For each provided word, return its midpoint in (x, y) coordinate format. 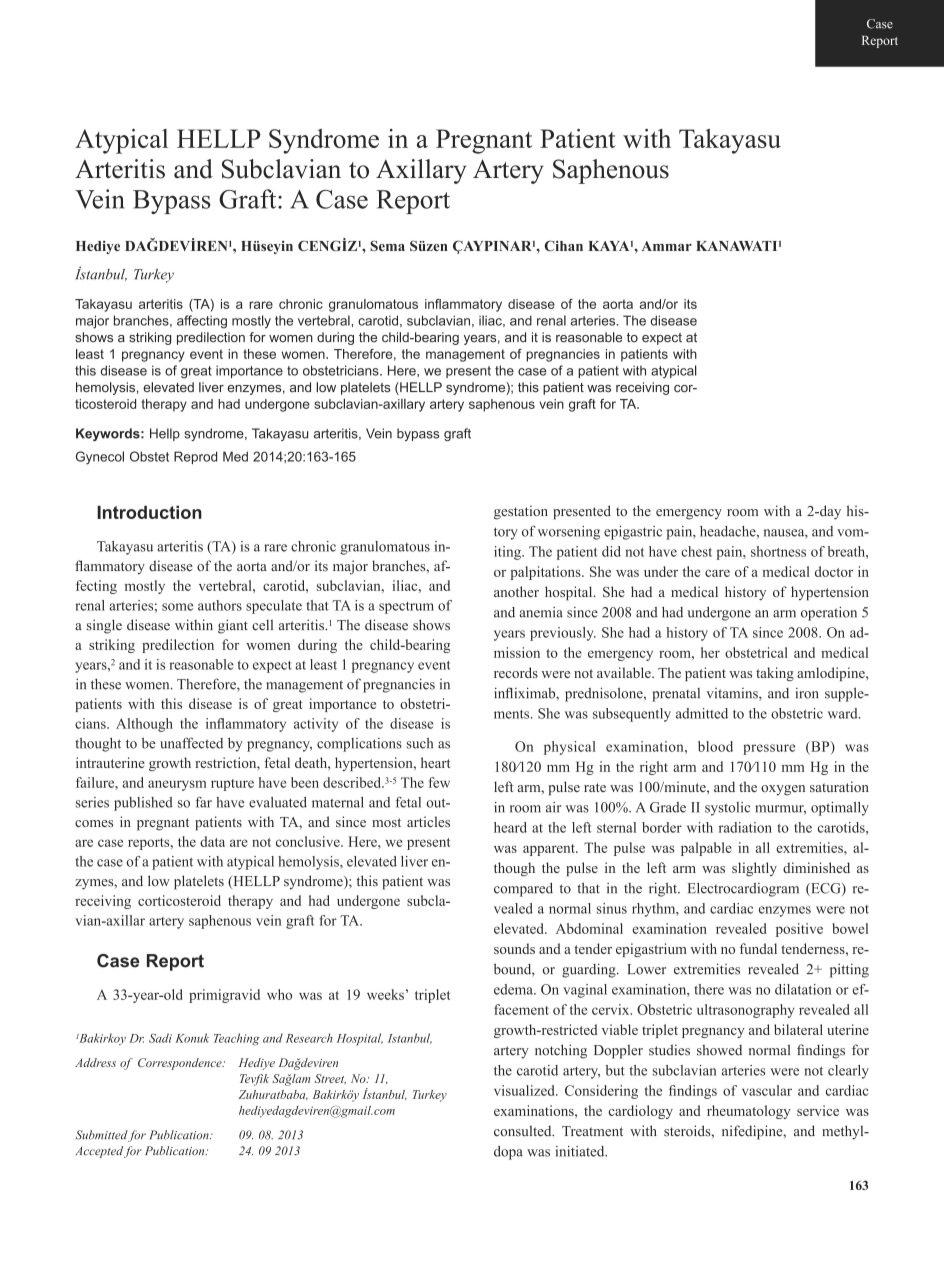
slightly (754, 869)
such (420, 743)
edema (514, 989)
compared (523, 890)
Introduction (149, 512)
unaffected (191, 743)
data (212, 841)
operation (829, 614)
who (279, 994)
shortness (778, 551)
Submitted (102, 1135)
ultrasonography (745, 1011)
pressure (769, 749)
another (516, 591)
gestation (521, 512)
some (177, 607)
